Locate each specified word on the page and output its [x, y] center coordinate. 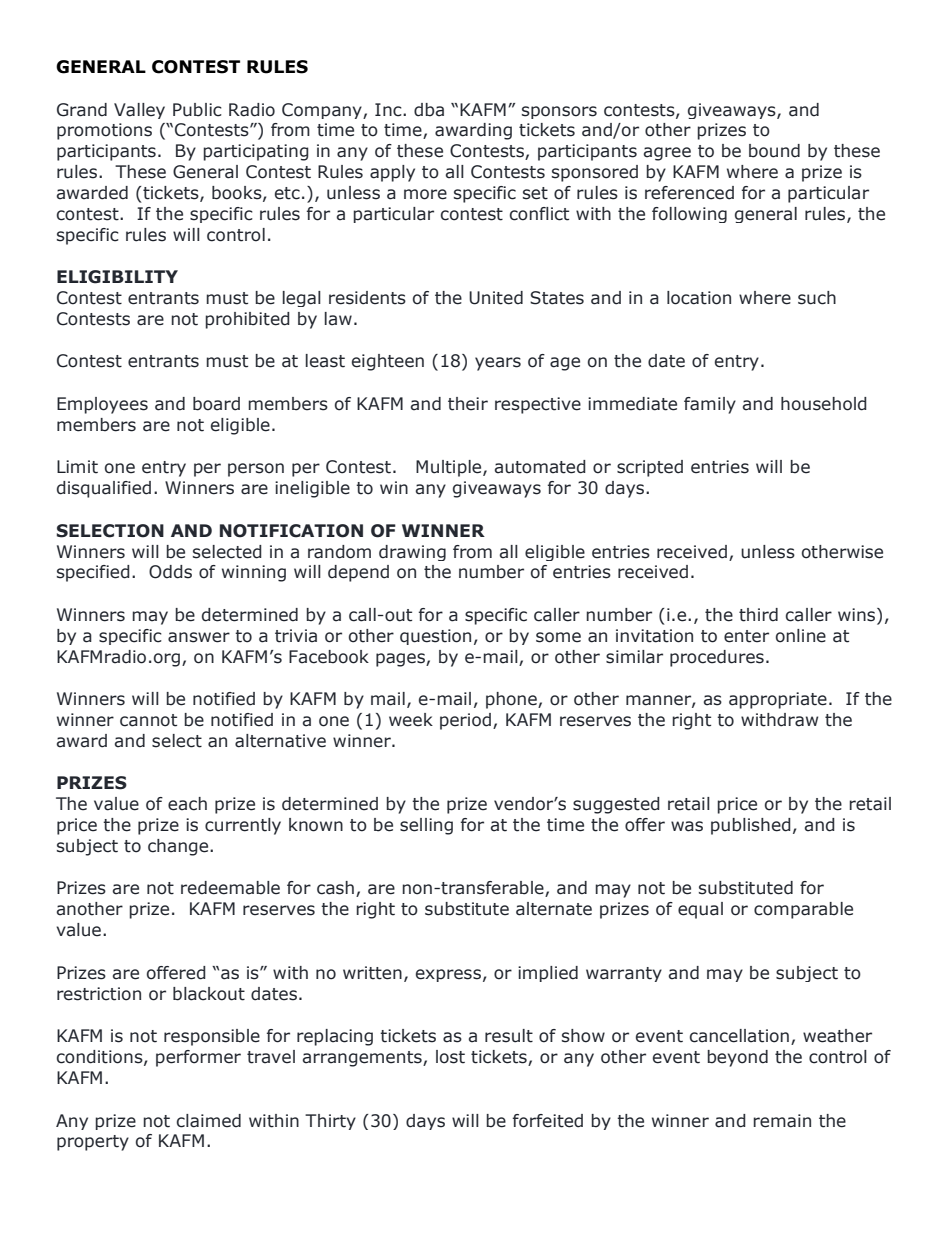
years [498, 364]
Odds [170, 572]
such [817, 298]
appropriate [778, 700]
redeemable [230, 888]
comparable [803, 910]
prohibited [247, 320]
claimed [209, 1121]
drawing [412, 553]
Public [197, 110]
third [758, 615]
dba [429, 110]
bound [774, 151]
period [465, 721]
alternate [554, 909]
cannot [148, 720]
